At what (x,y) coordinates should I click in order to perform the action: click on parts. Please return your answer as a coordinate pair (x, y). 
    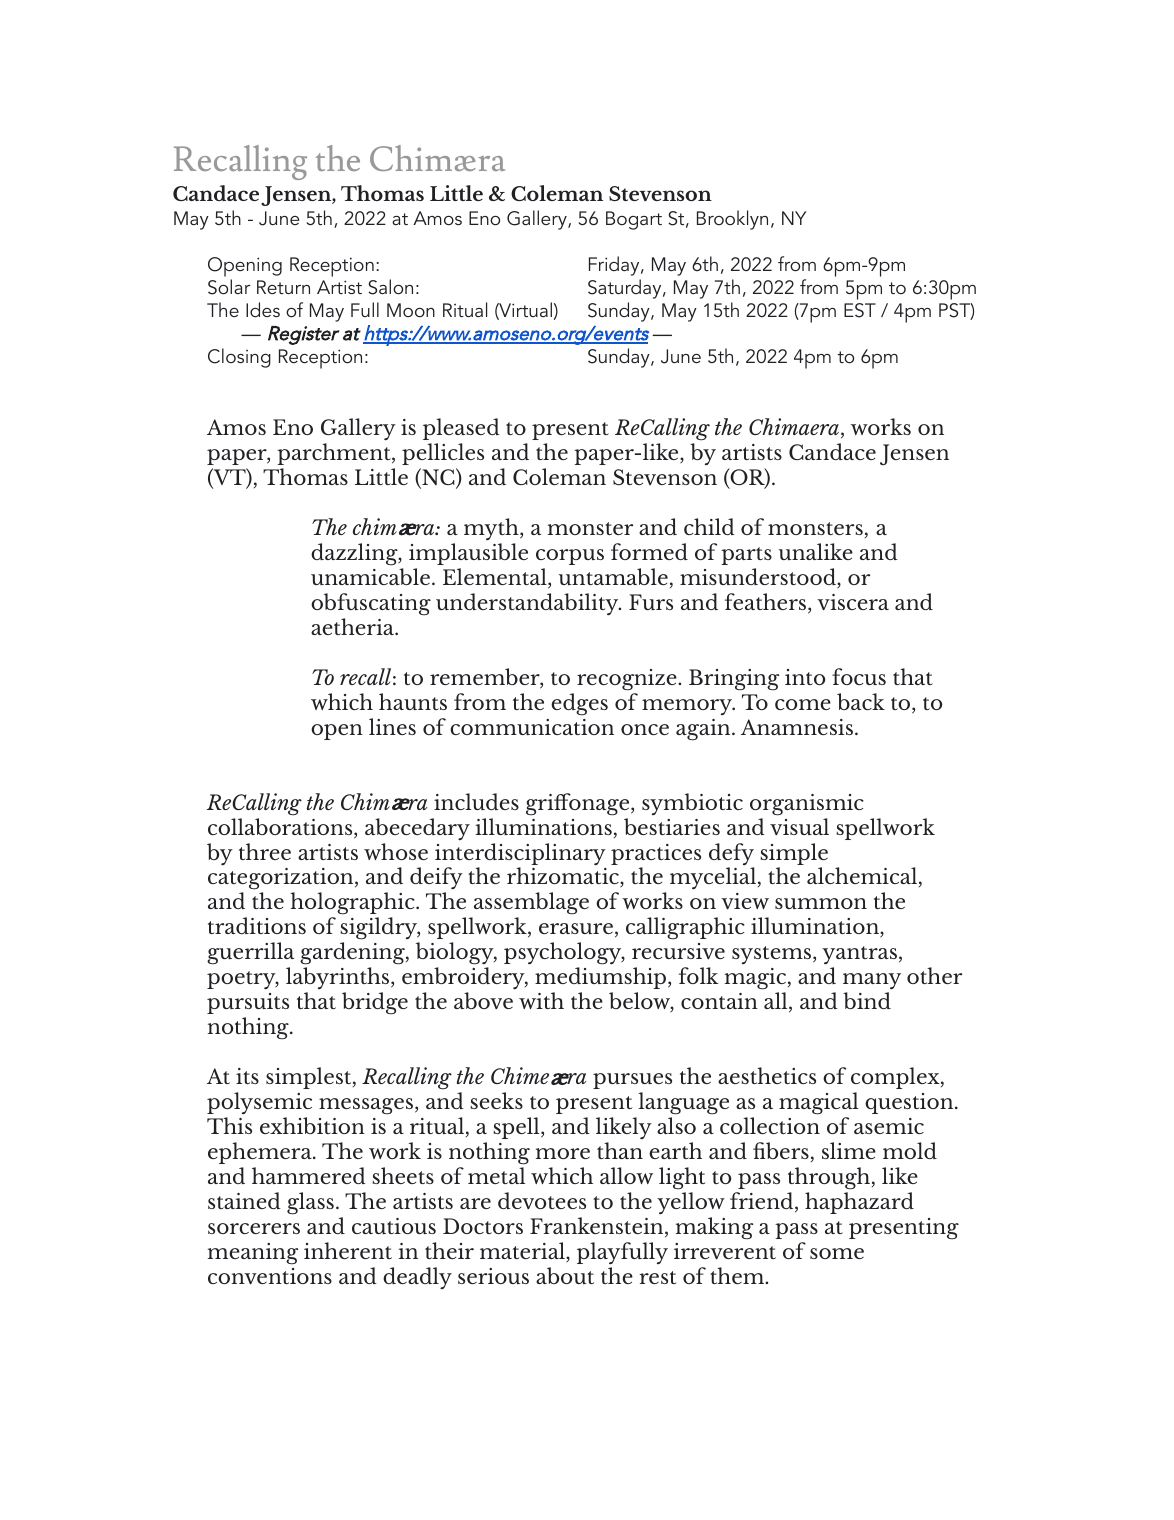
    Looking at the image, I should click on (746, 556).
